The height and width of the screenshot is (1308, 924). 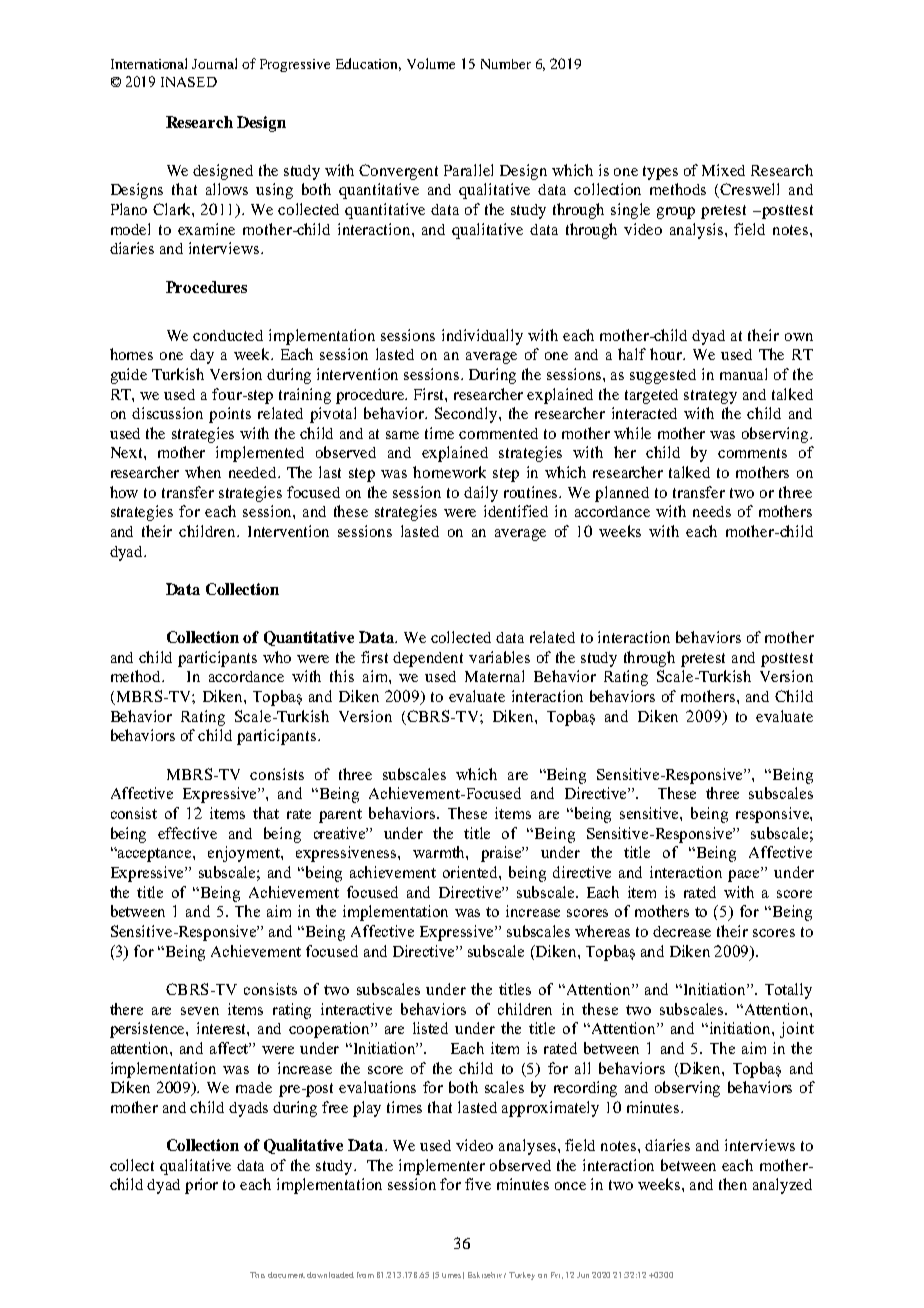 I want to click on Mixed, so click(x=723, y=170).
